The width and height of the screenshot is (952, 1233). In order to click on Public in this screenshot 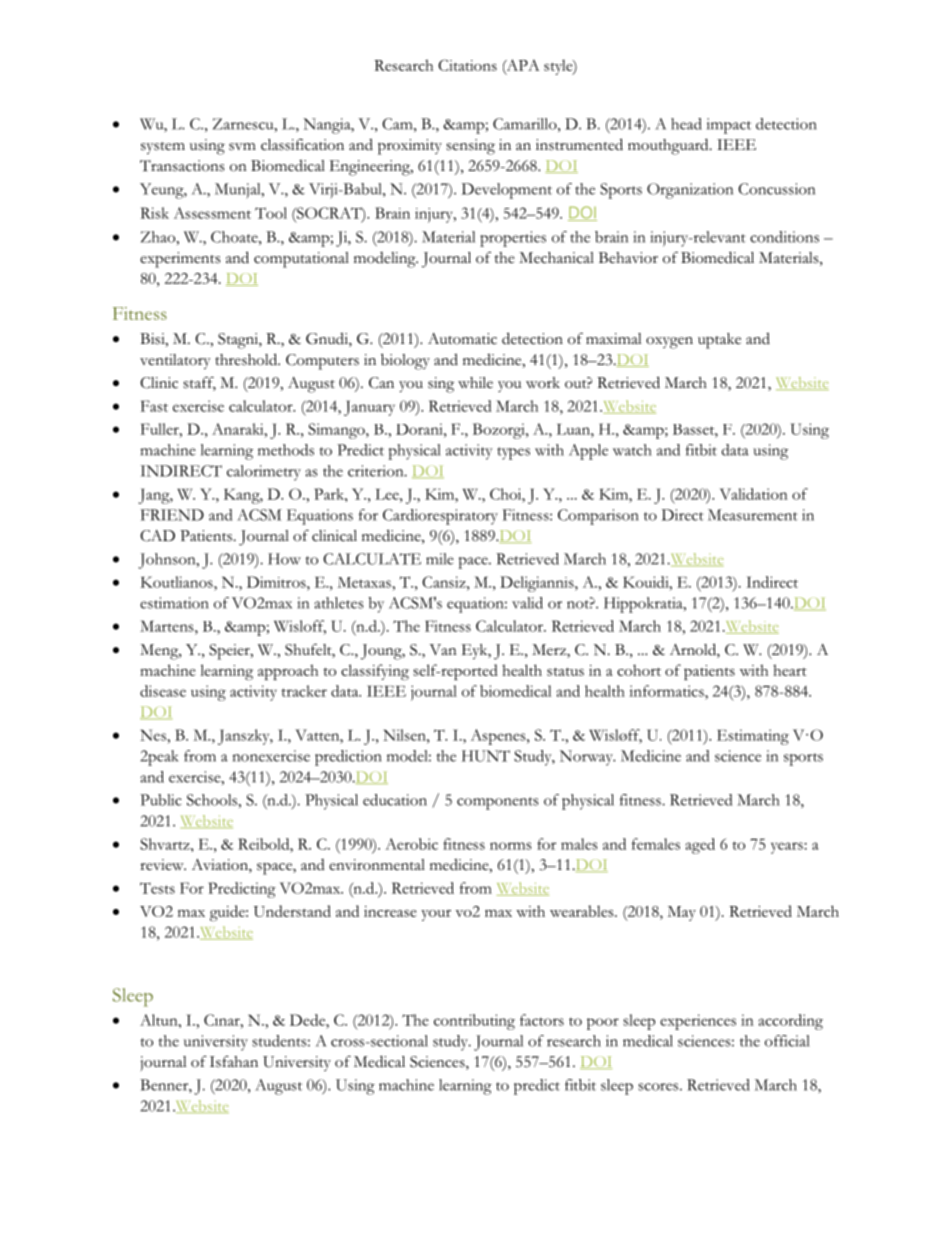, I will do `click(161, 800)`.
